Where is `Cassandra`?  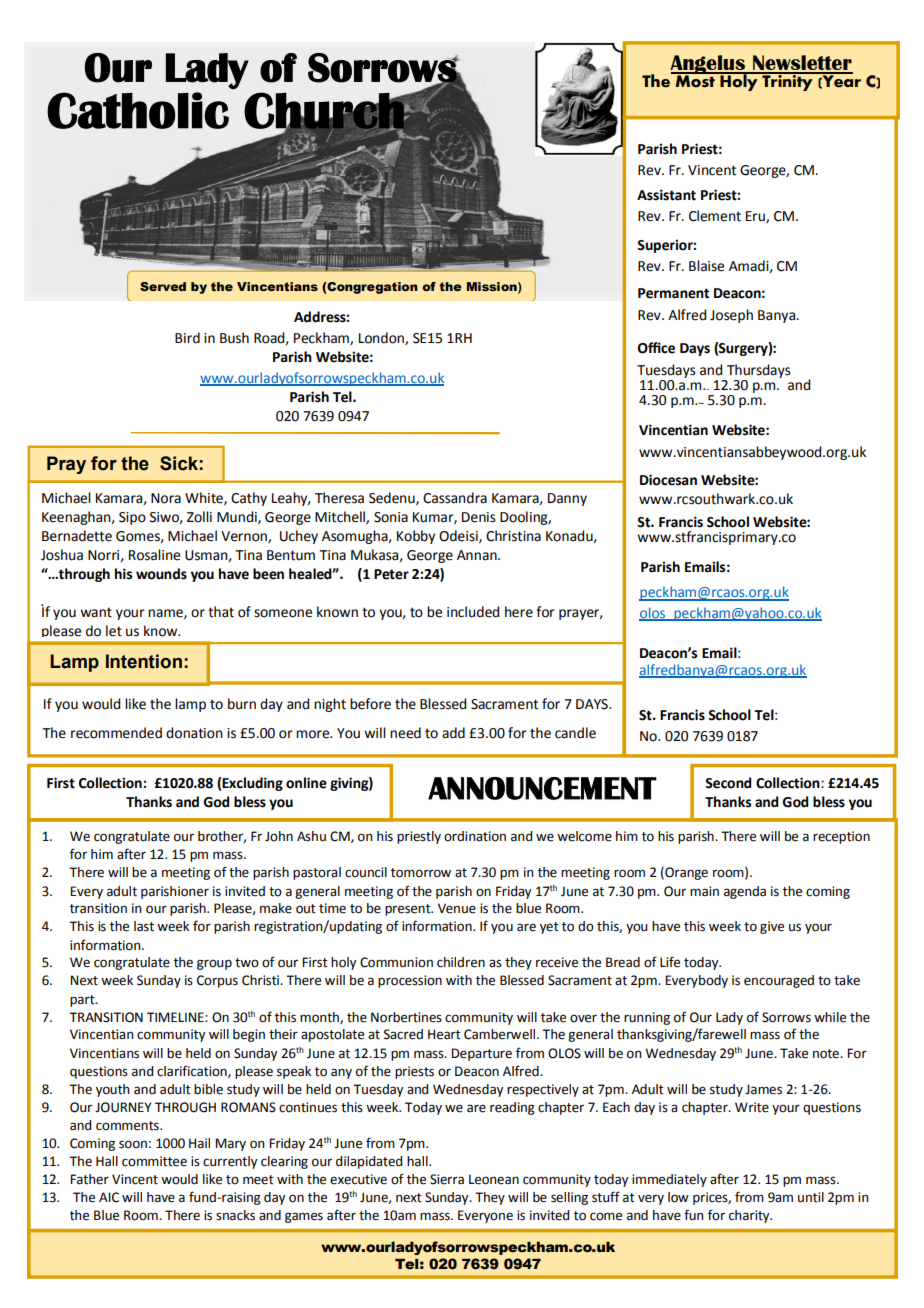
Cassandra is located at coordinates (455, 498).
